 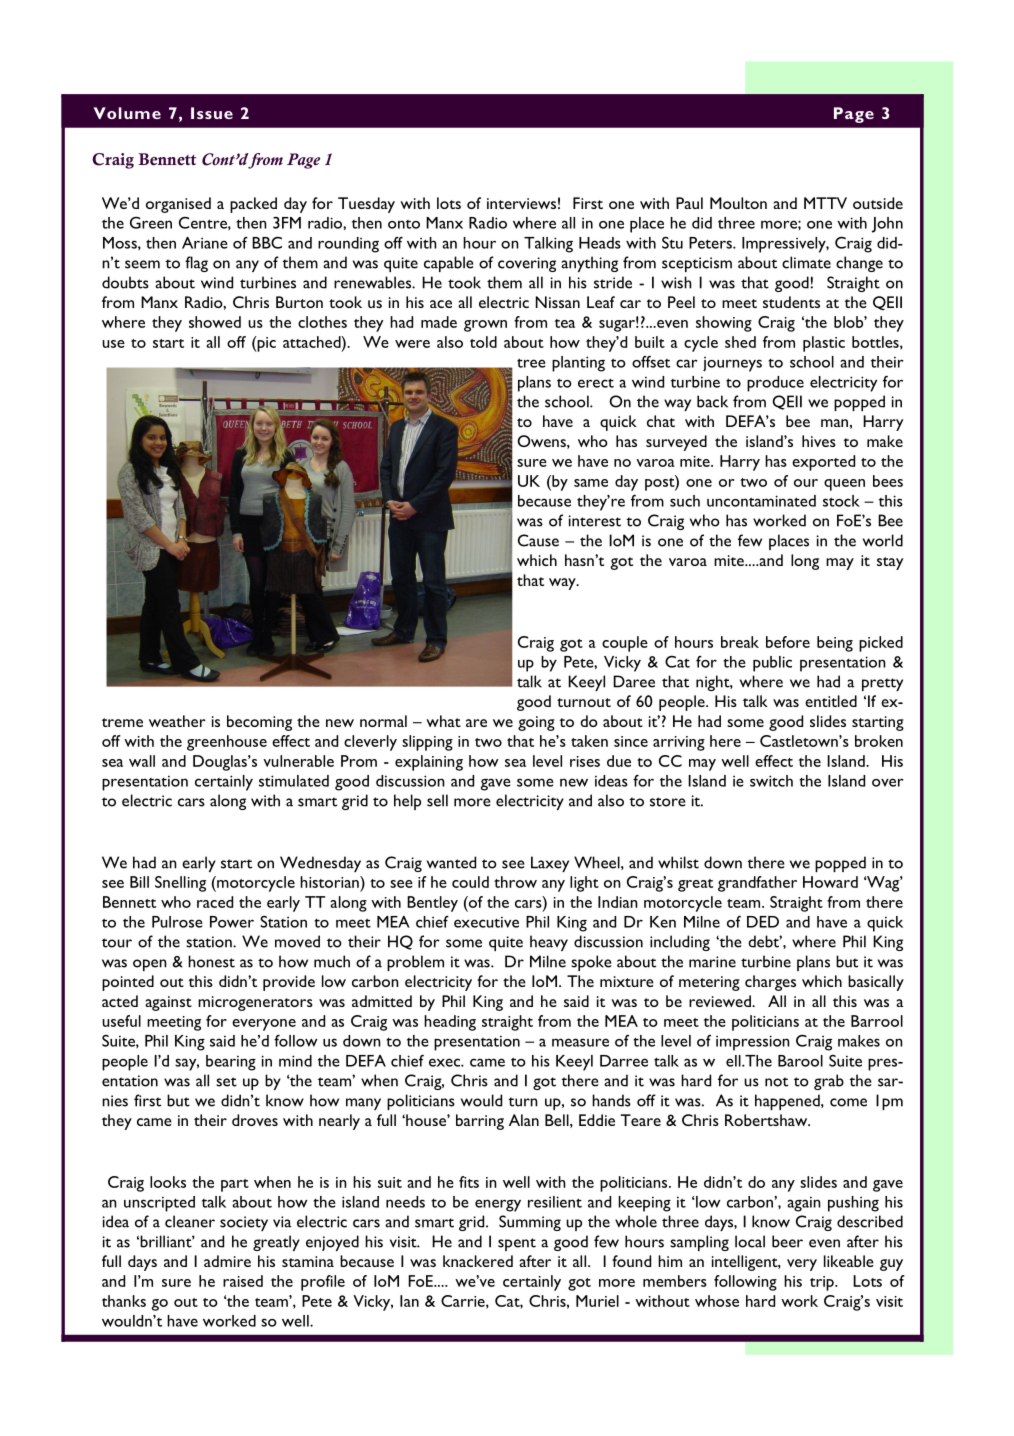 What do you see at coordinates (830, 882) in the document?
I see `Howard` at bounding box center [830, 882].
